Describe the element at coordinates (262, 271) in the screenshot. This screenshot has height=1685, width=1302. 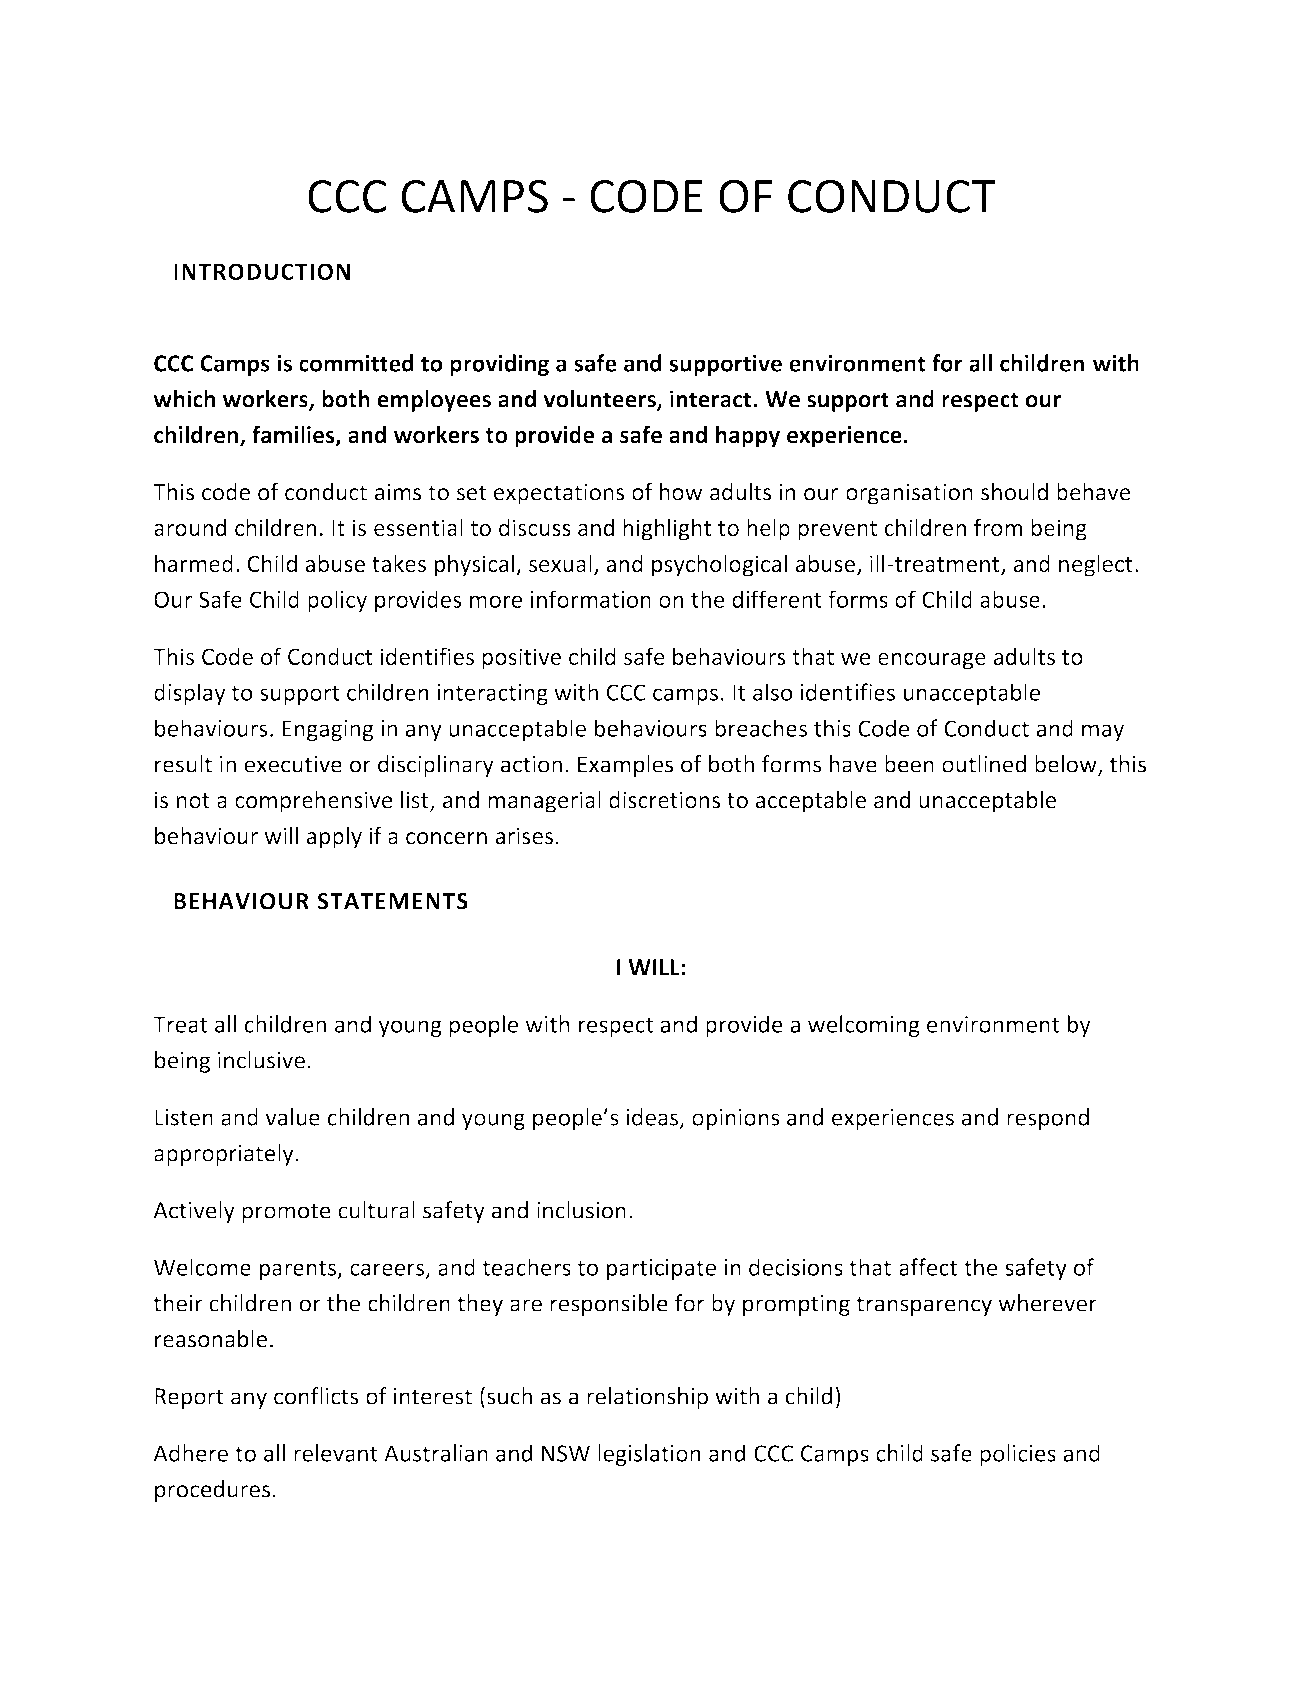
I see `INTRODUCTION` at that location.
